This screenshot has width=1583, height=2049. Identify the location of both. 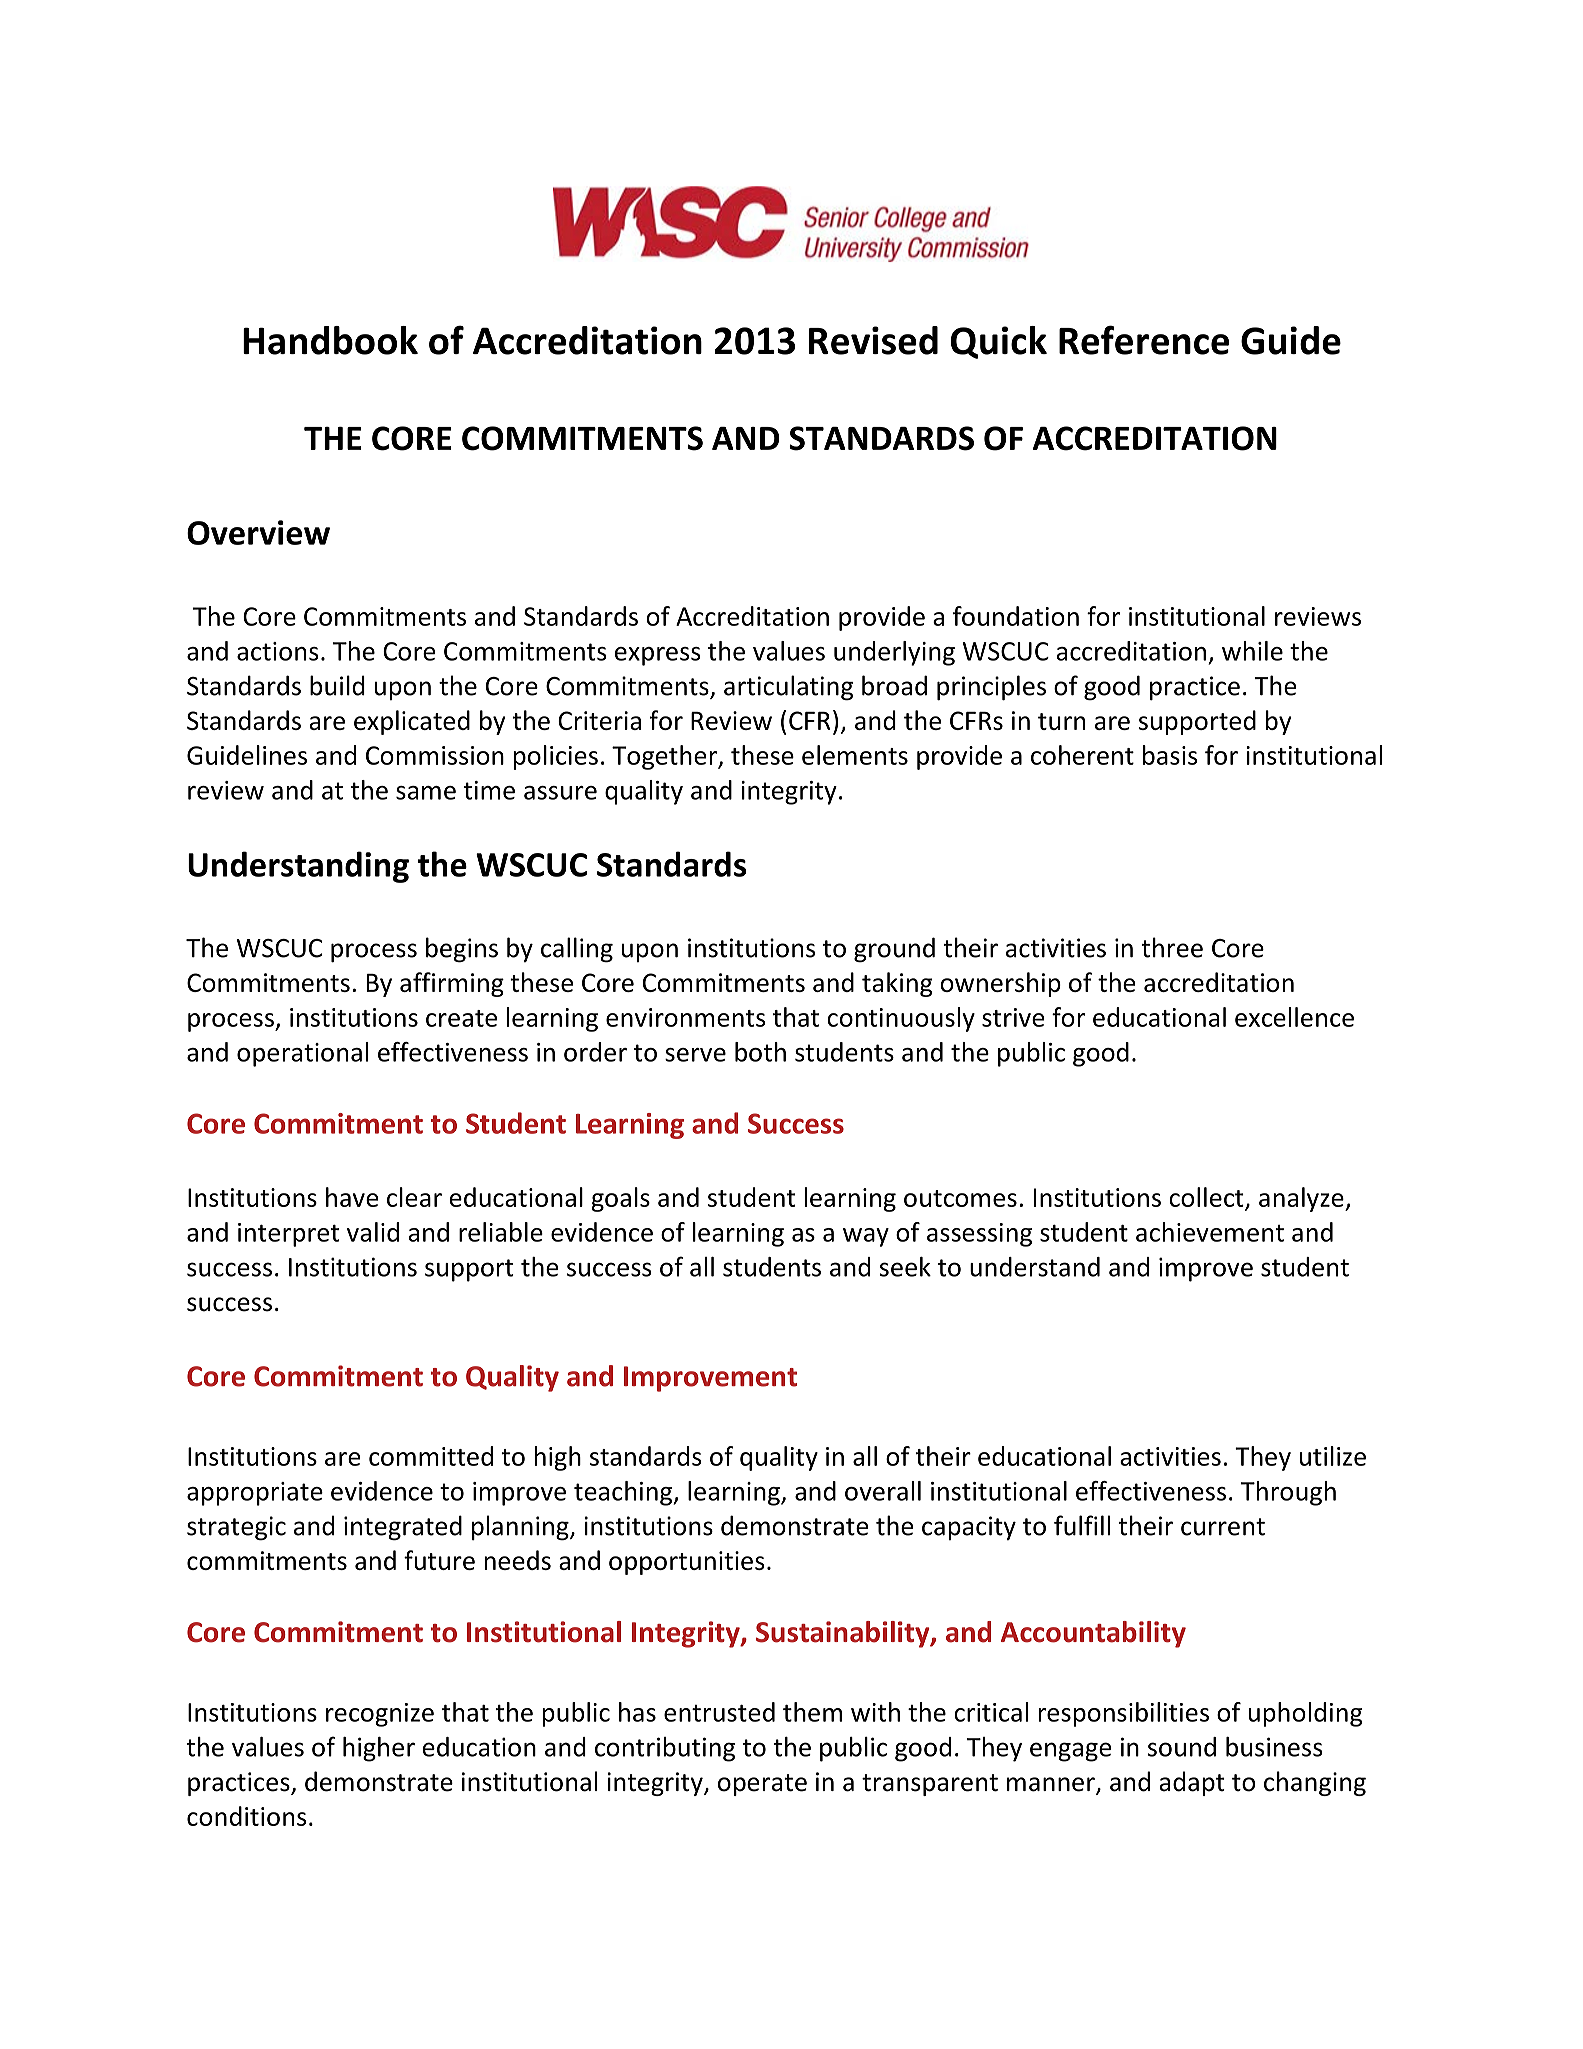
(760, 1052).
